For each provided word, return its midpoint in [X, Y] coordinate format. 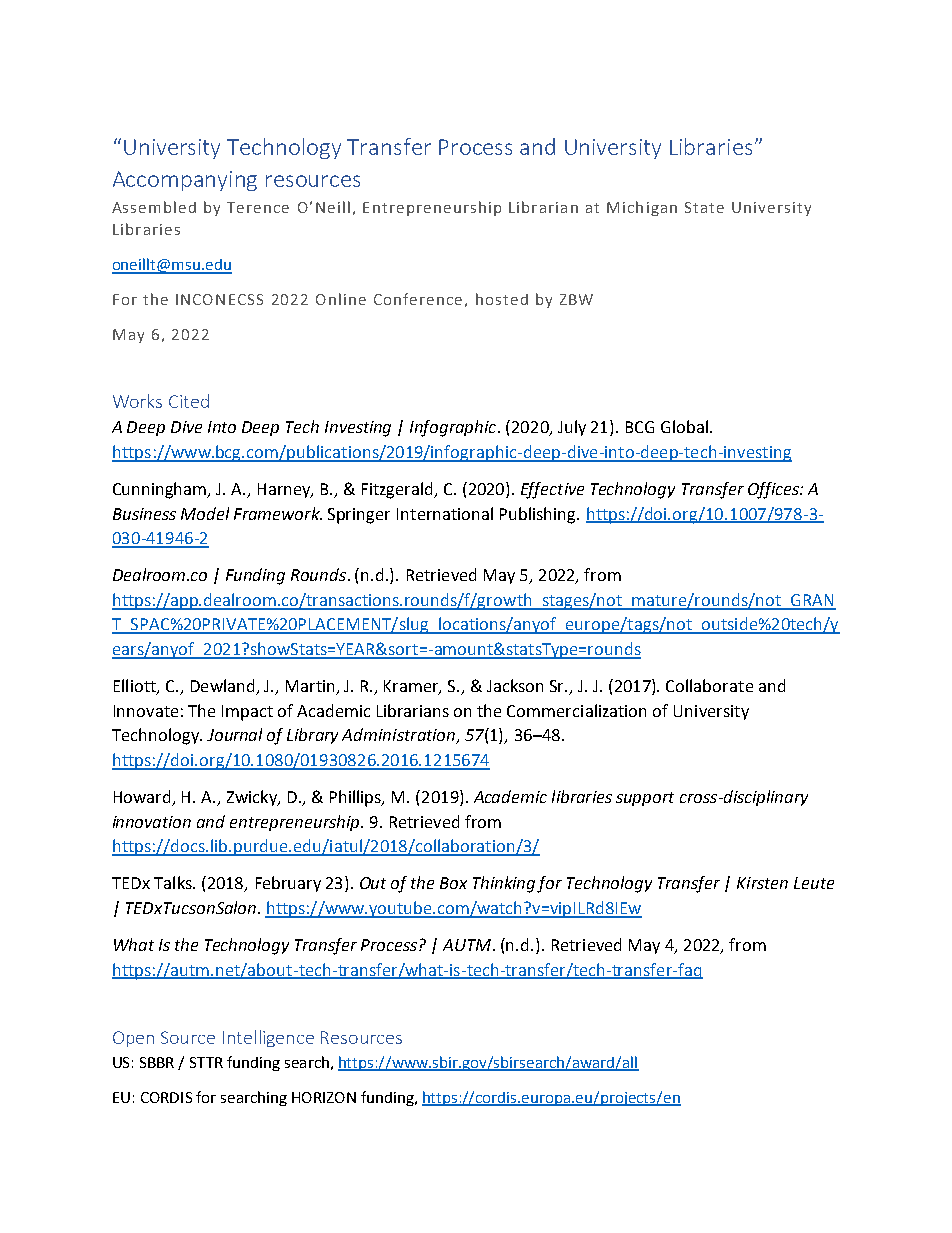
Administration [399, 736]
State [704, 207]
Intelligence [268, 1038]
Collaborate [709, 685]
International [445, 513]
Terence [258, 207]
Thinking [505, 884]
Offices [774, 490]
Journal [234, 734]
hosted [502, 299]
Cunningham [161, 490]
